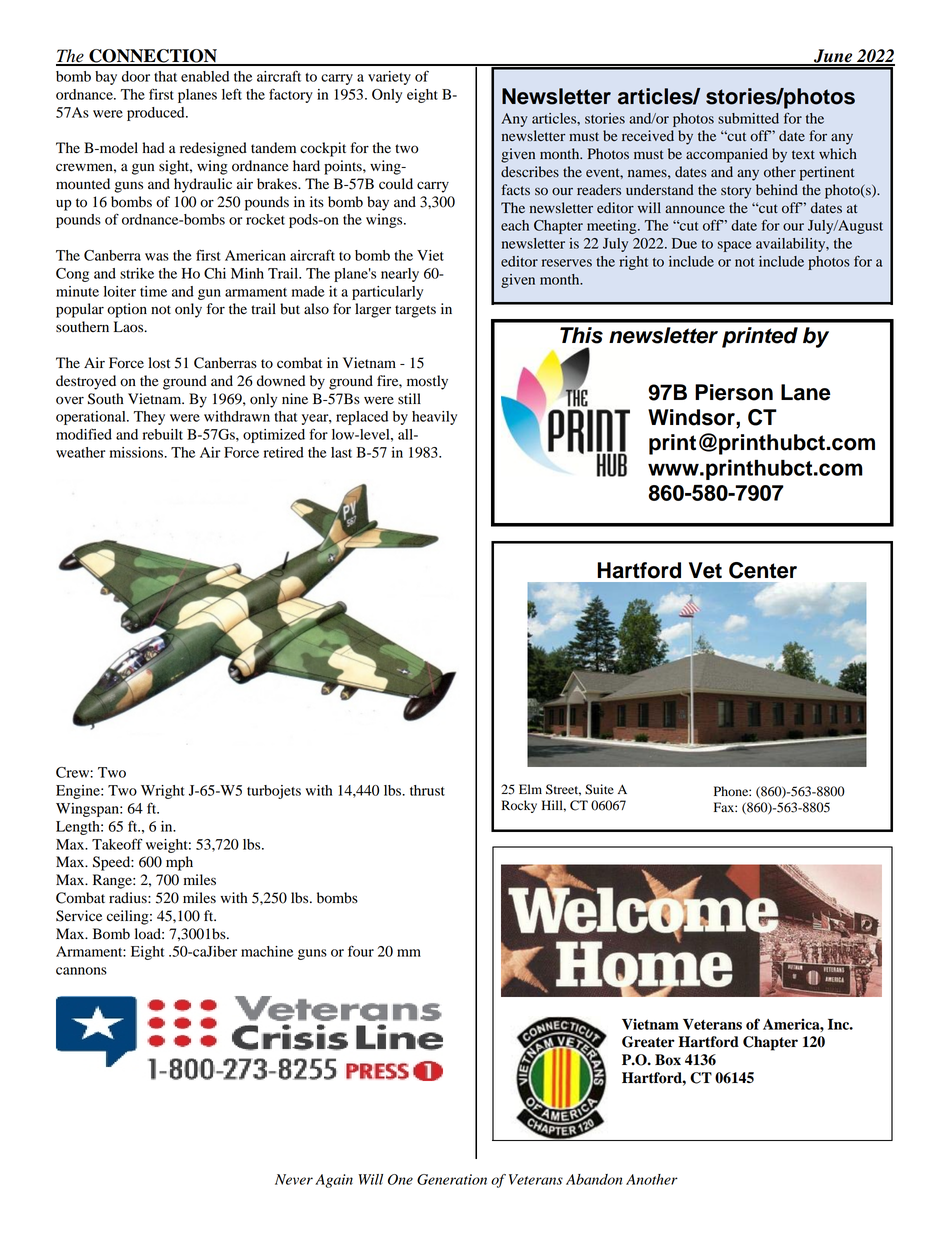  I want to click on Pierson, so click(734, 392).
